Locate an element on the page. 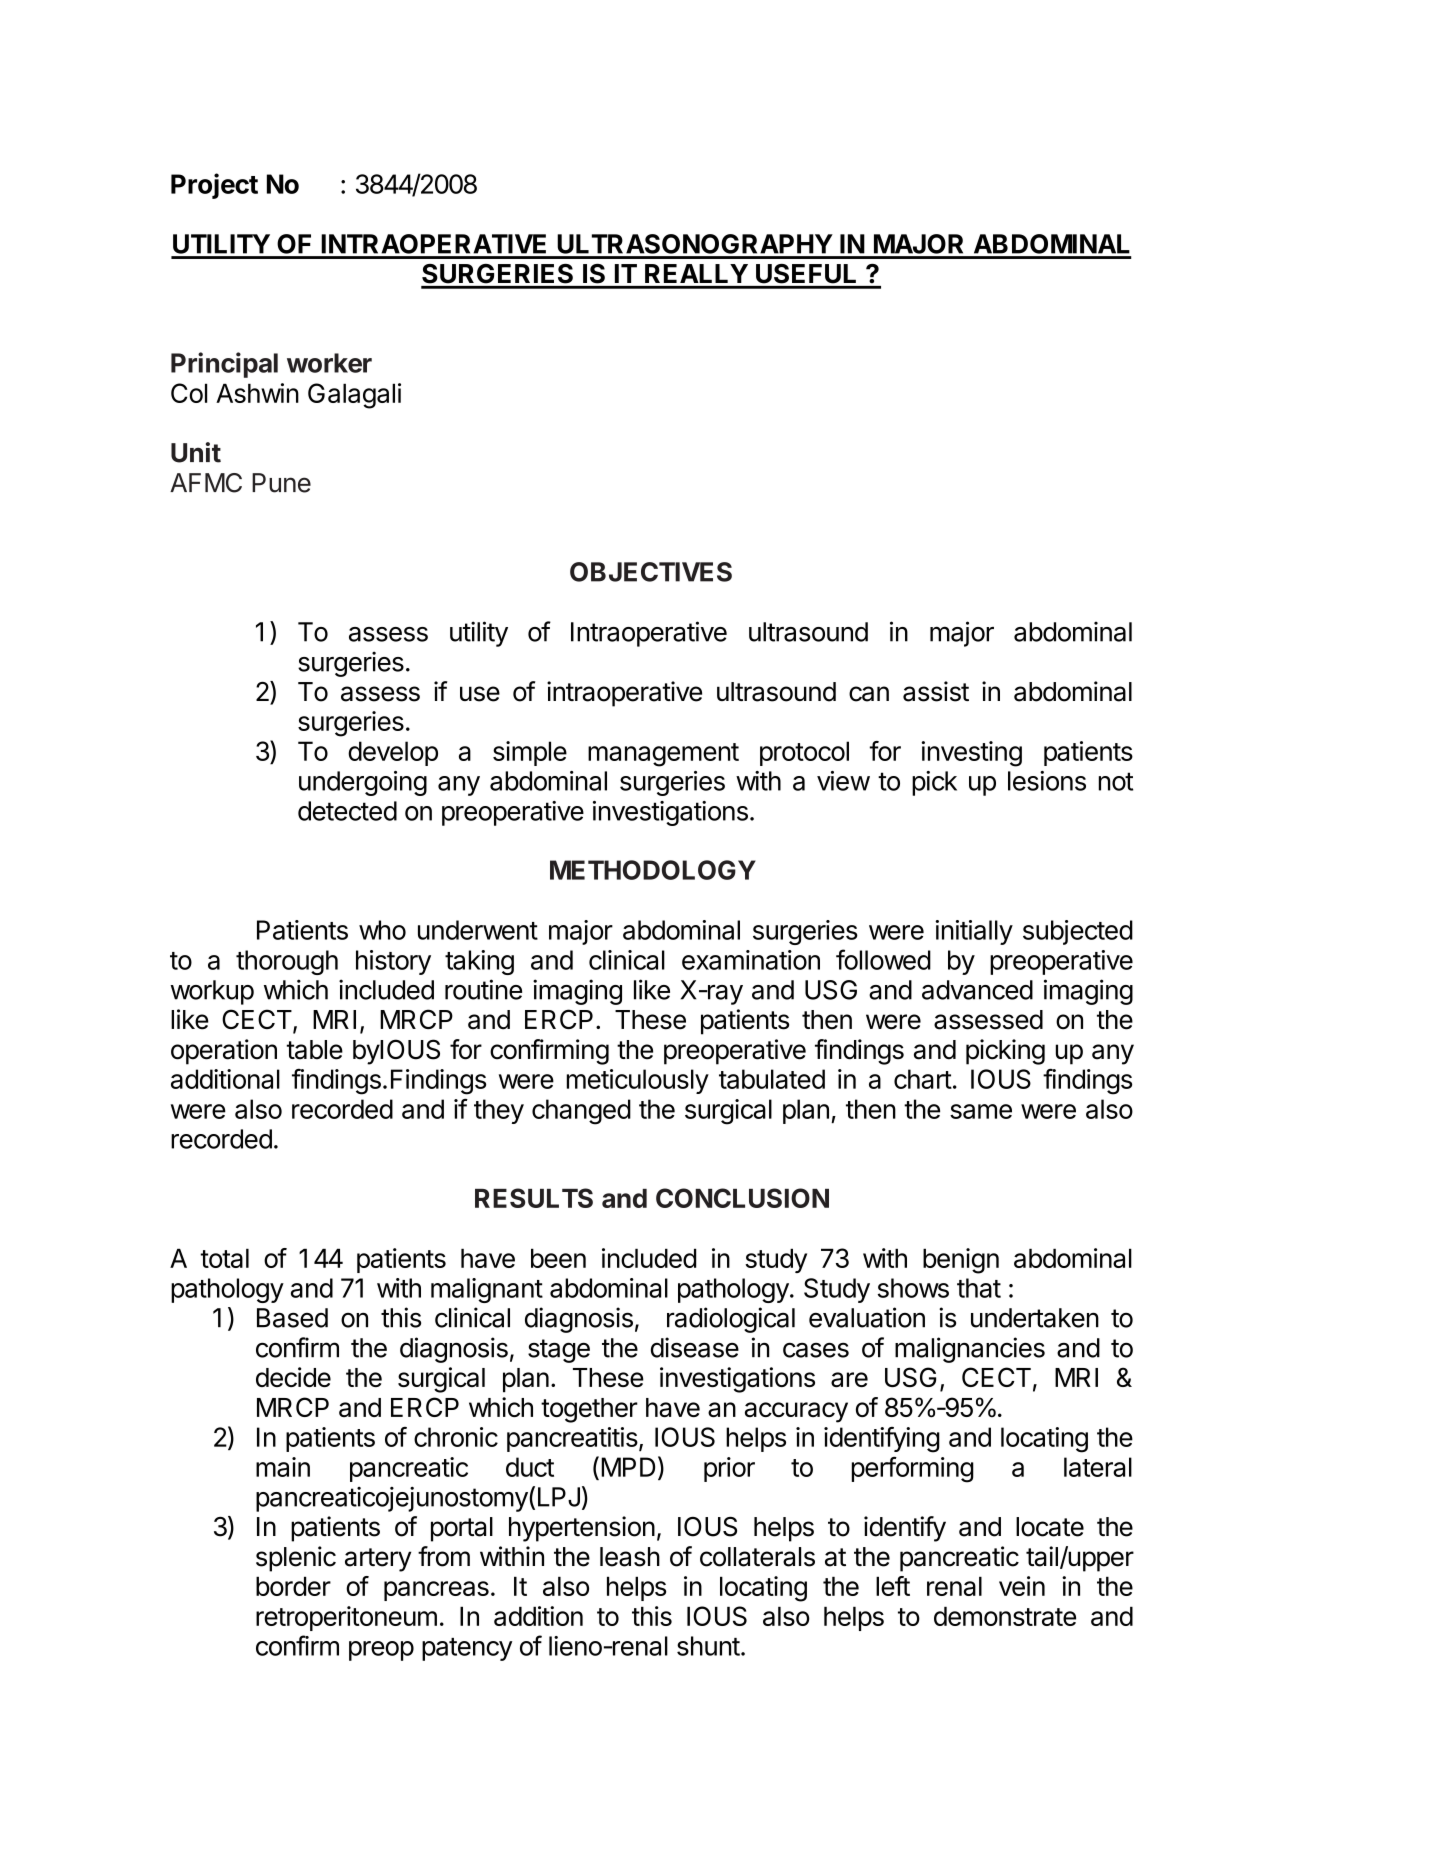 This image has height=1868, width=1443. initially is located at coordinates (974, 932).
